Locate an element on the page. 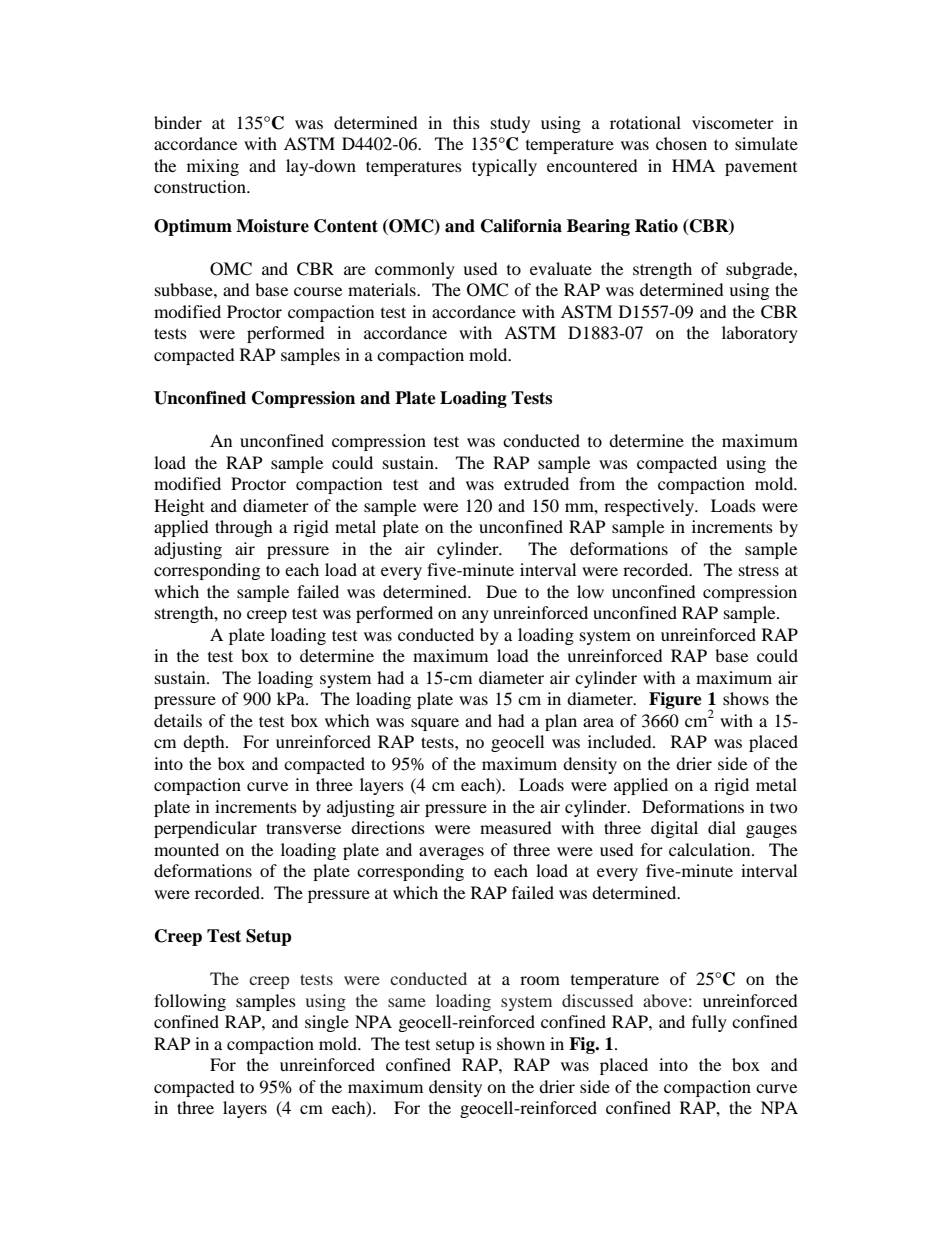 Image resolution: width=952 pixels, height=1233 pixels. measured is located at coordinates (516, 827).
